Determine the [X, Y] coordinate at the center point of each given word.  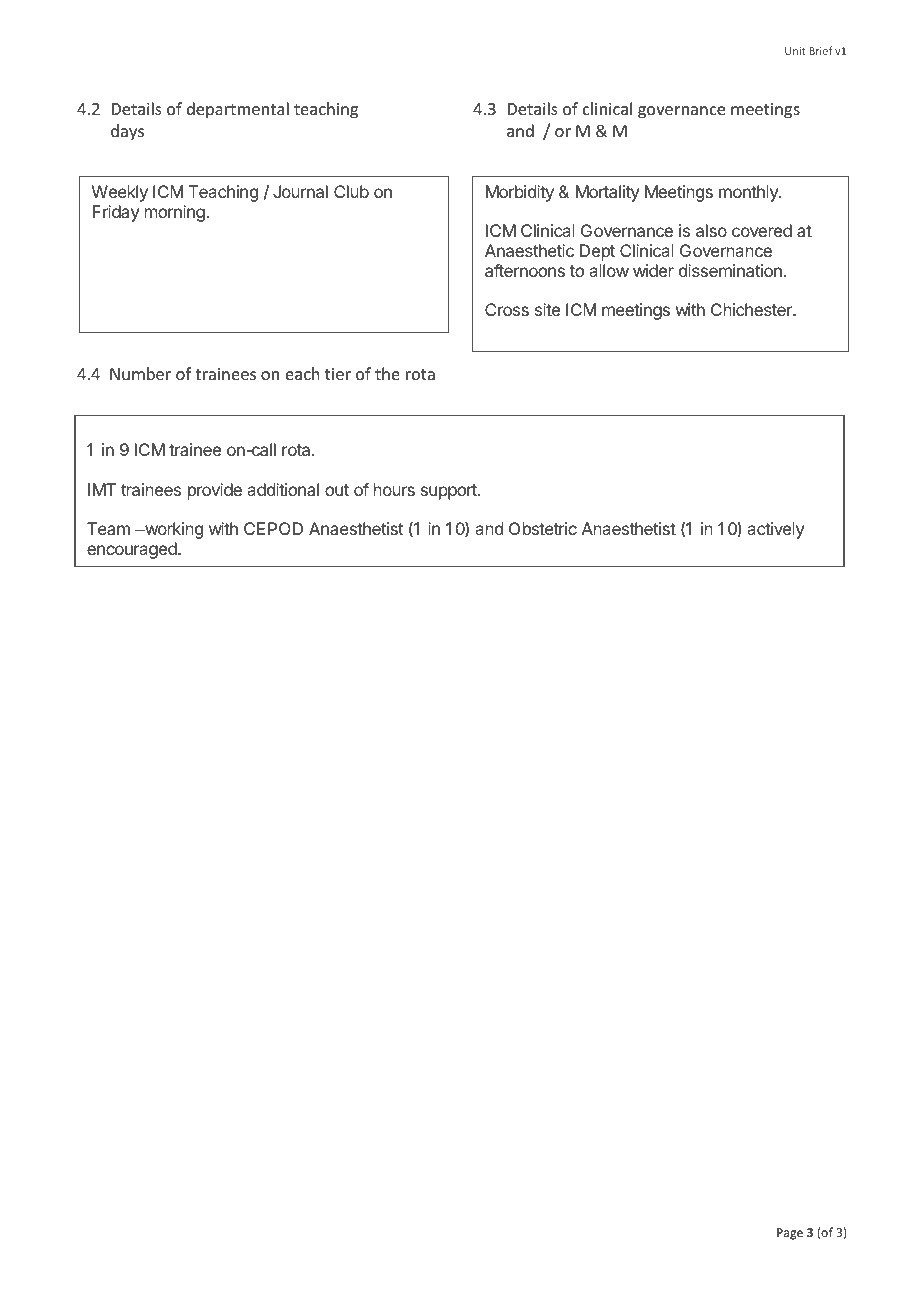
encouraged [133, 550]
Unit [795, 51]
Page [790, 1234]
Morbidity [520, 193]
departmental [238, 110]
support [450, 492]
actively [775, 530]
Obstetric [543, 528]
